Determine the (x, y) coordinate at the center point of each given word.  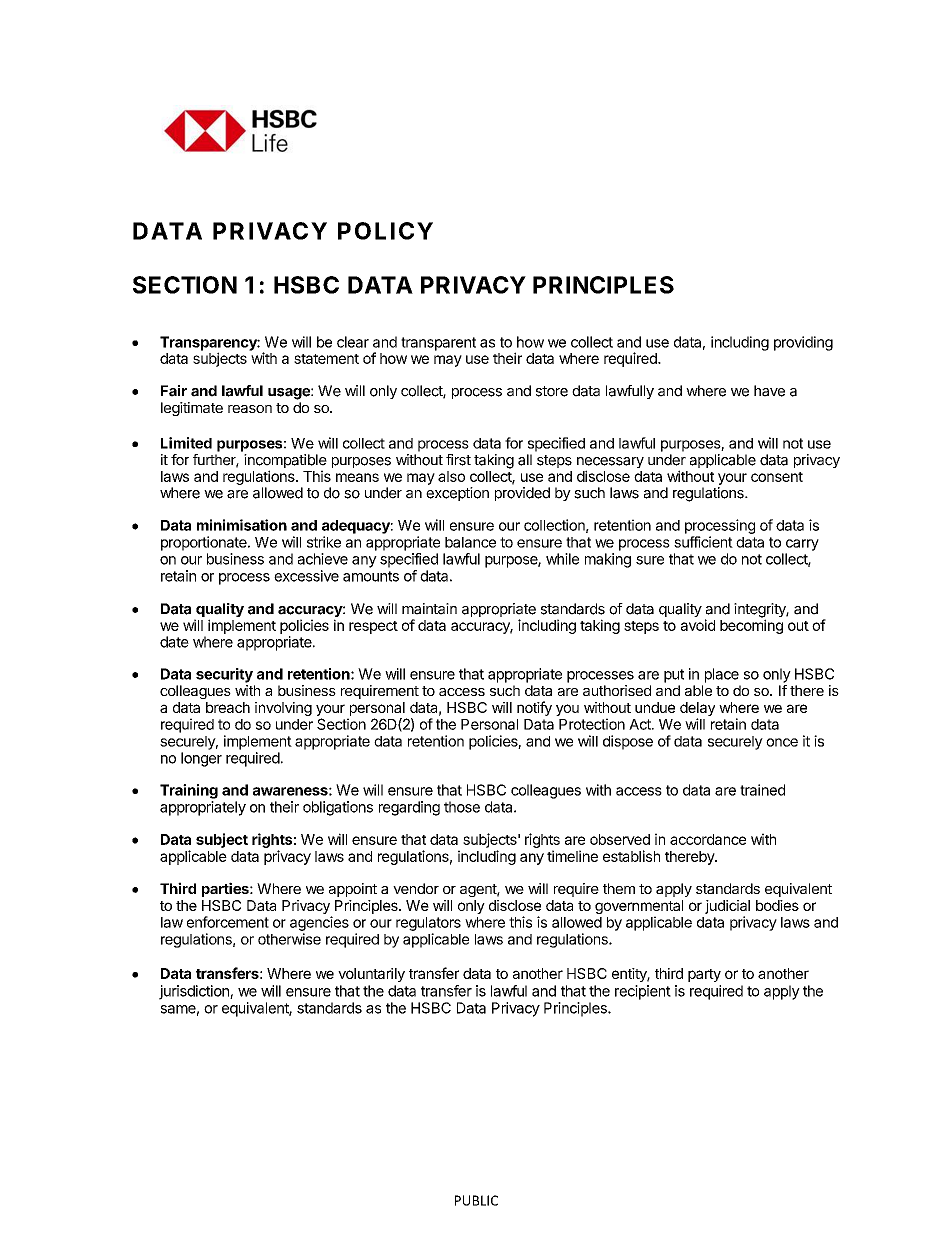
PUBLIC (476, 1200)
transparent (438, 344)
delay (697, 709)
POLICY (385, 231)
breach (228, 707)
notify (534, 708)
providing (803, 343)
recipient (643, 992)
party (704, 975)
